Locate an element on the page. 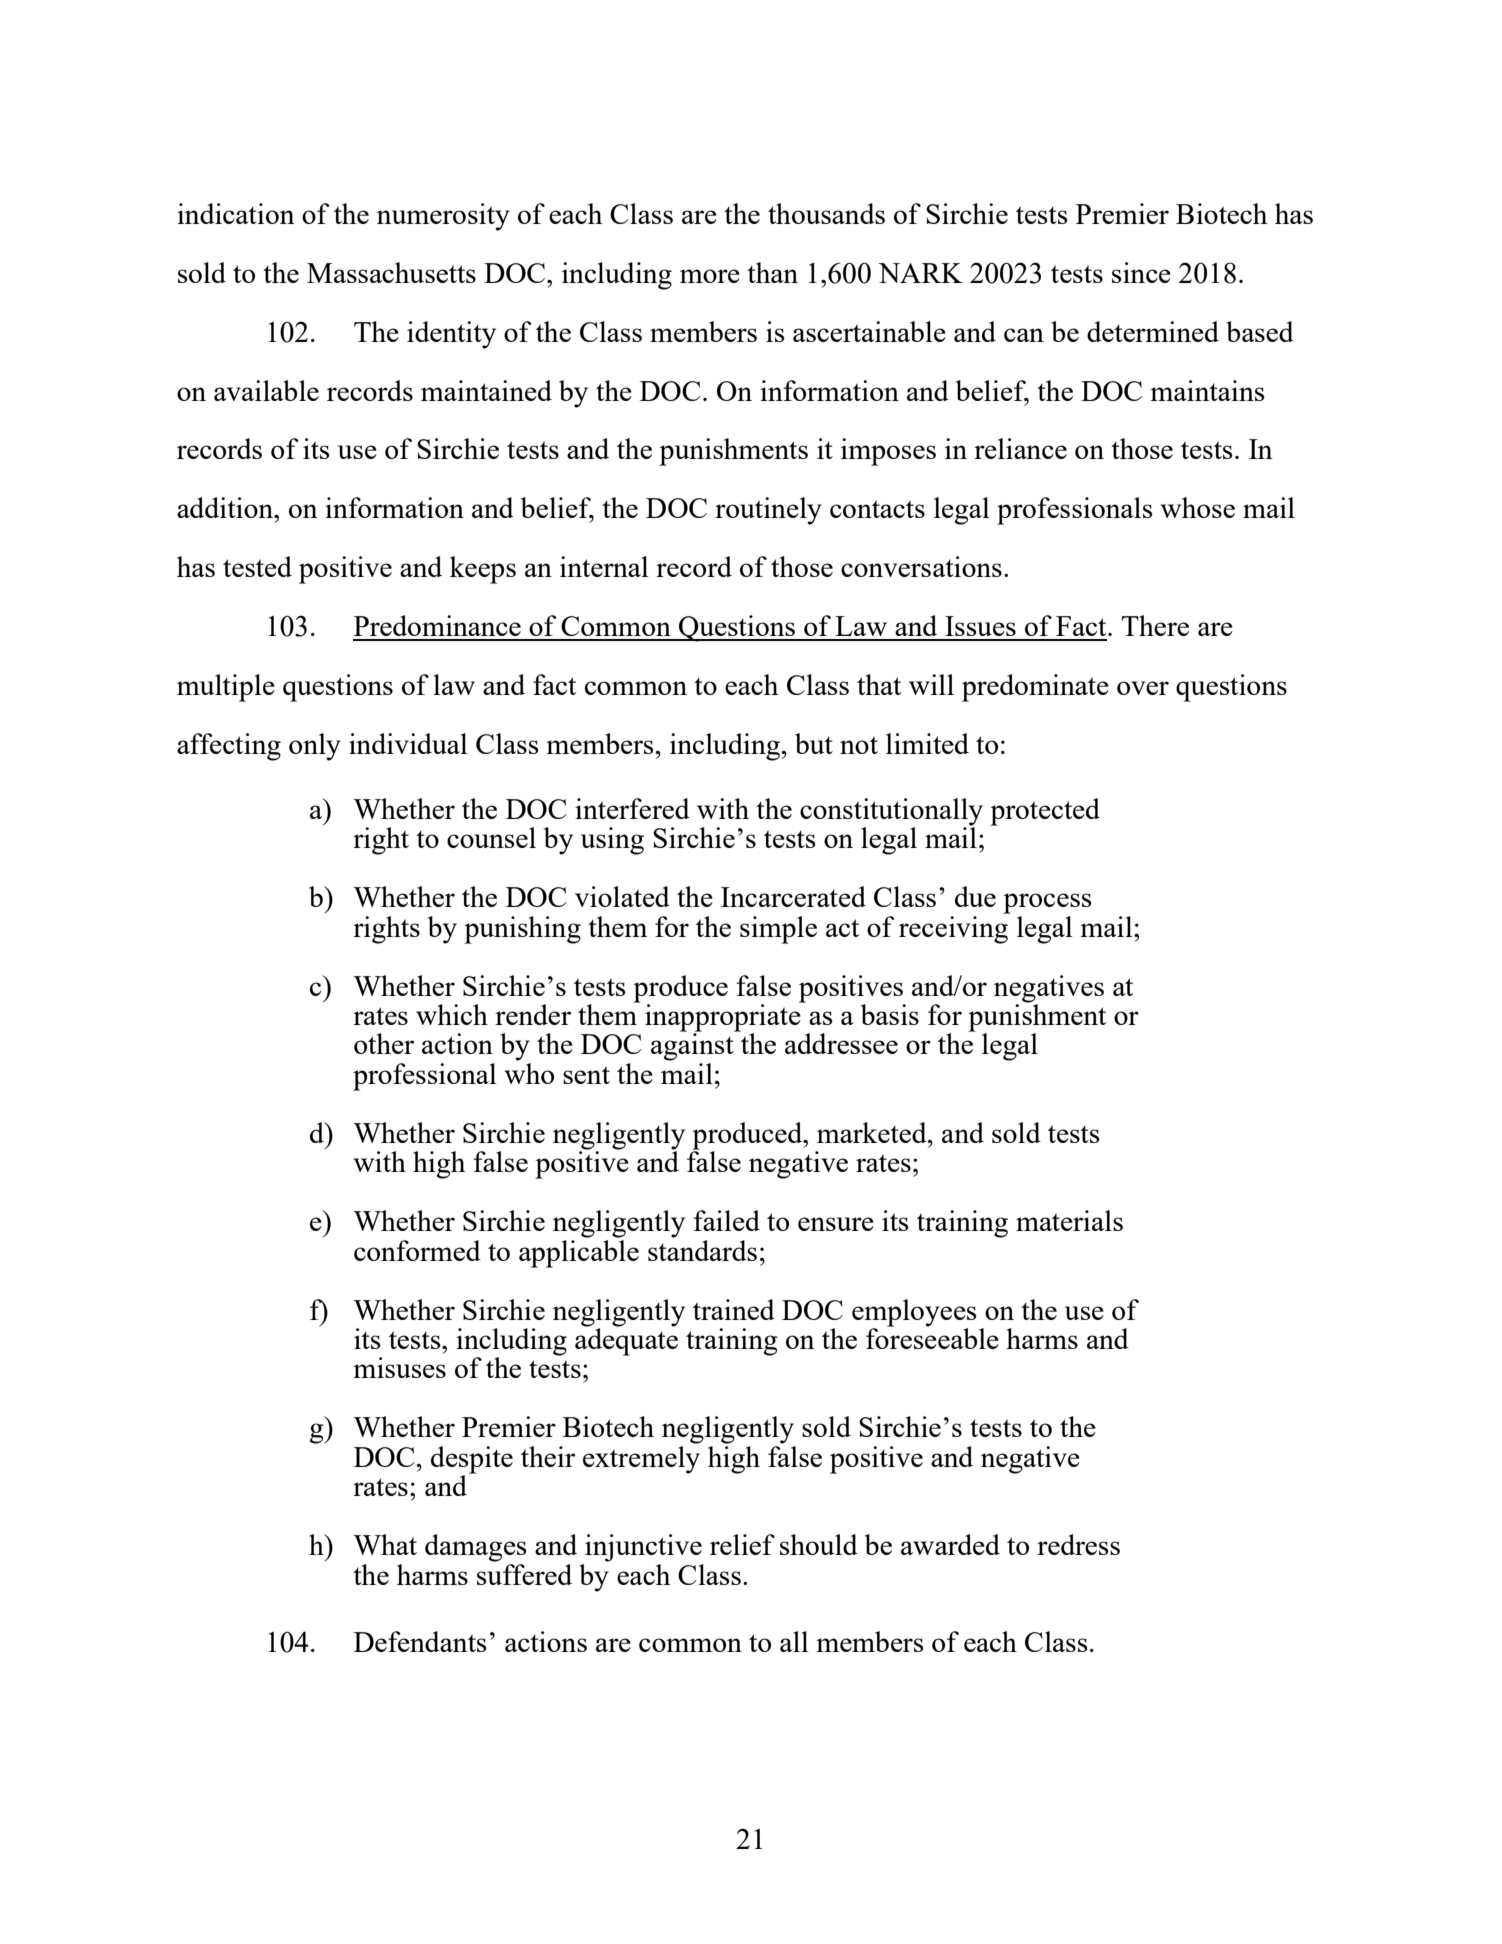  materials is located at coordinates (1069, 1220).
